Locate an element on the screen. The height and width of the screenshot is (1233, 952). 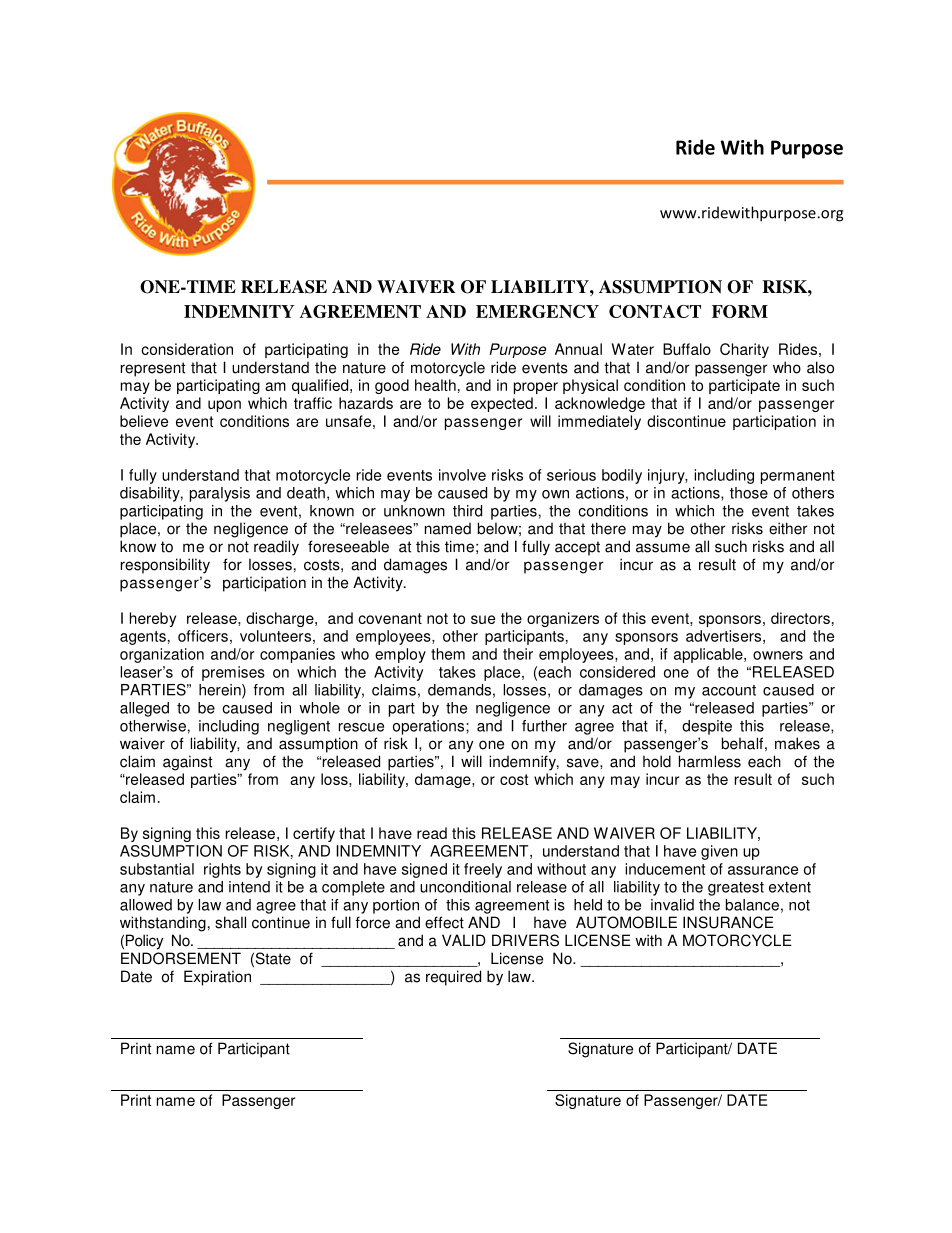
required is located at coordinates (453, 978).
